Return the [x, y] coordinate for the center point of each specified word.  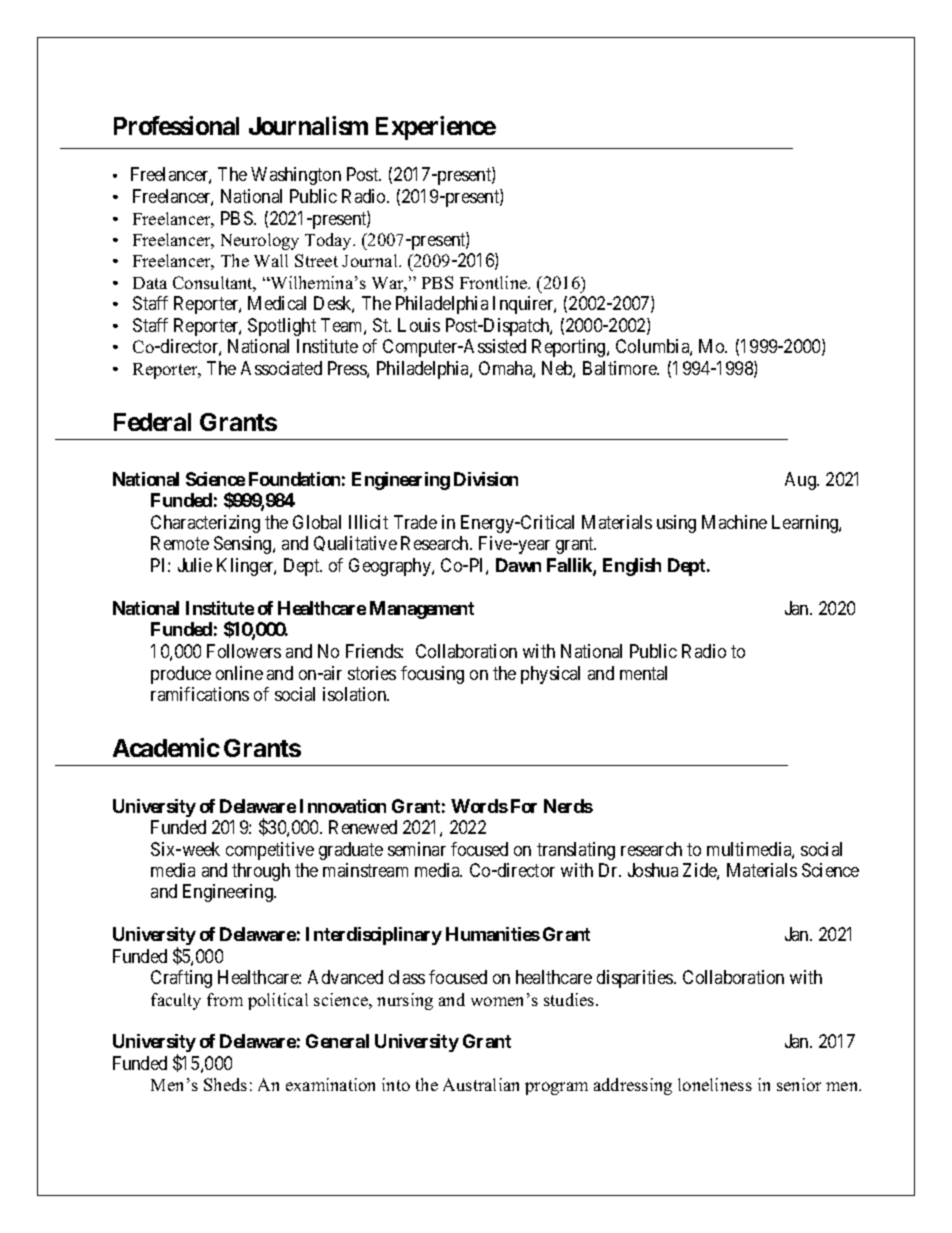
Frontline [495, 282]
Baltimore [621, 368]
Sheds [225, 1084]
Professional [176, 125]
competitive [270, 851]
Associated [281, 368]
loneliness [715, 1084]
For [524, 806]
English [632, 567]
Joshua [653, 870]
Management [422, 610]
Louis [419, 325]
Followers [244, 651]
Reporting [570, 348]
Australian [481, 1084]
